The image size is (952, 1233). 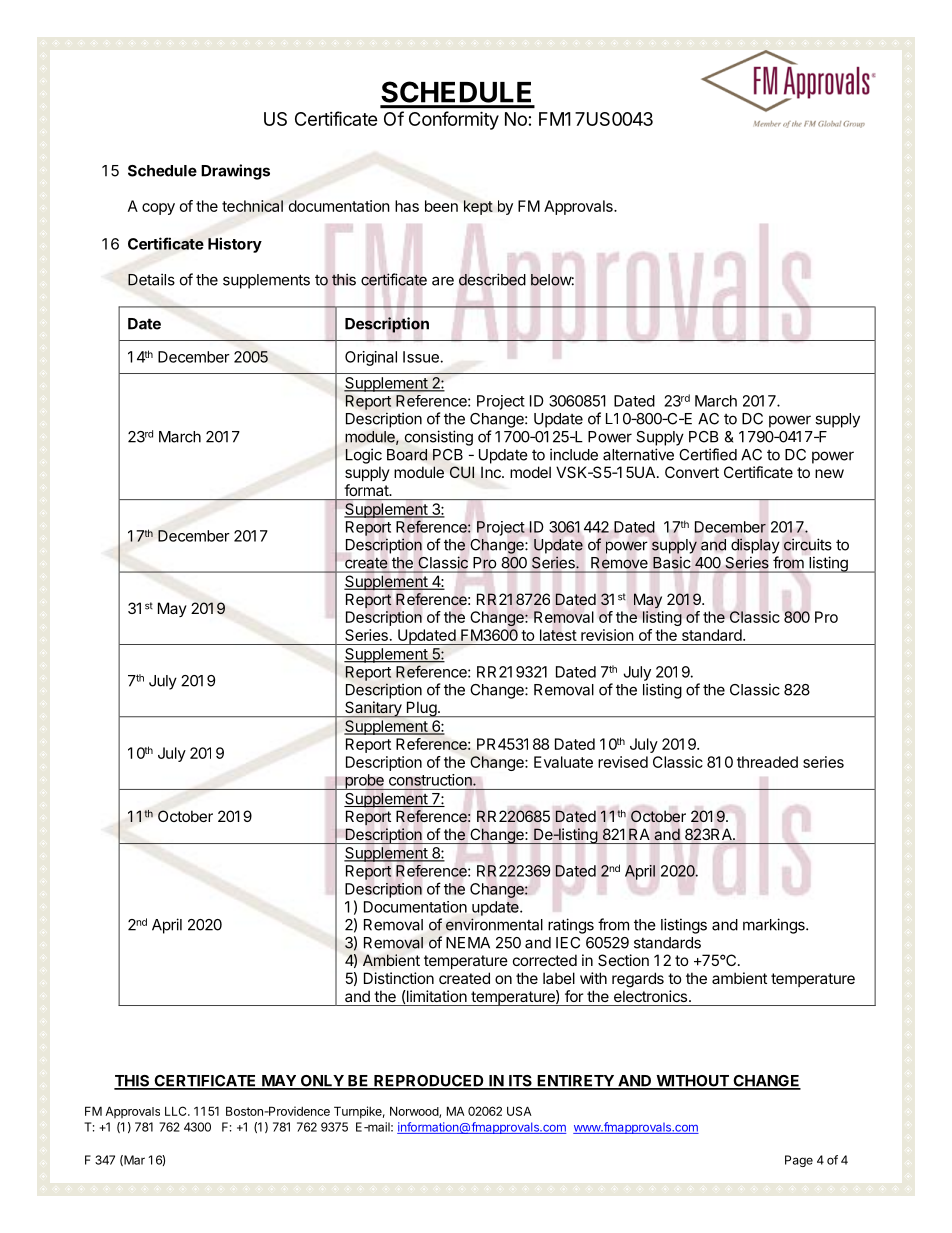 What do you see at coordinates (755, 546) in the screenshot?
I see `display` at bounding box center [755, 546].
